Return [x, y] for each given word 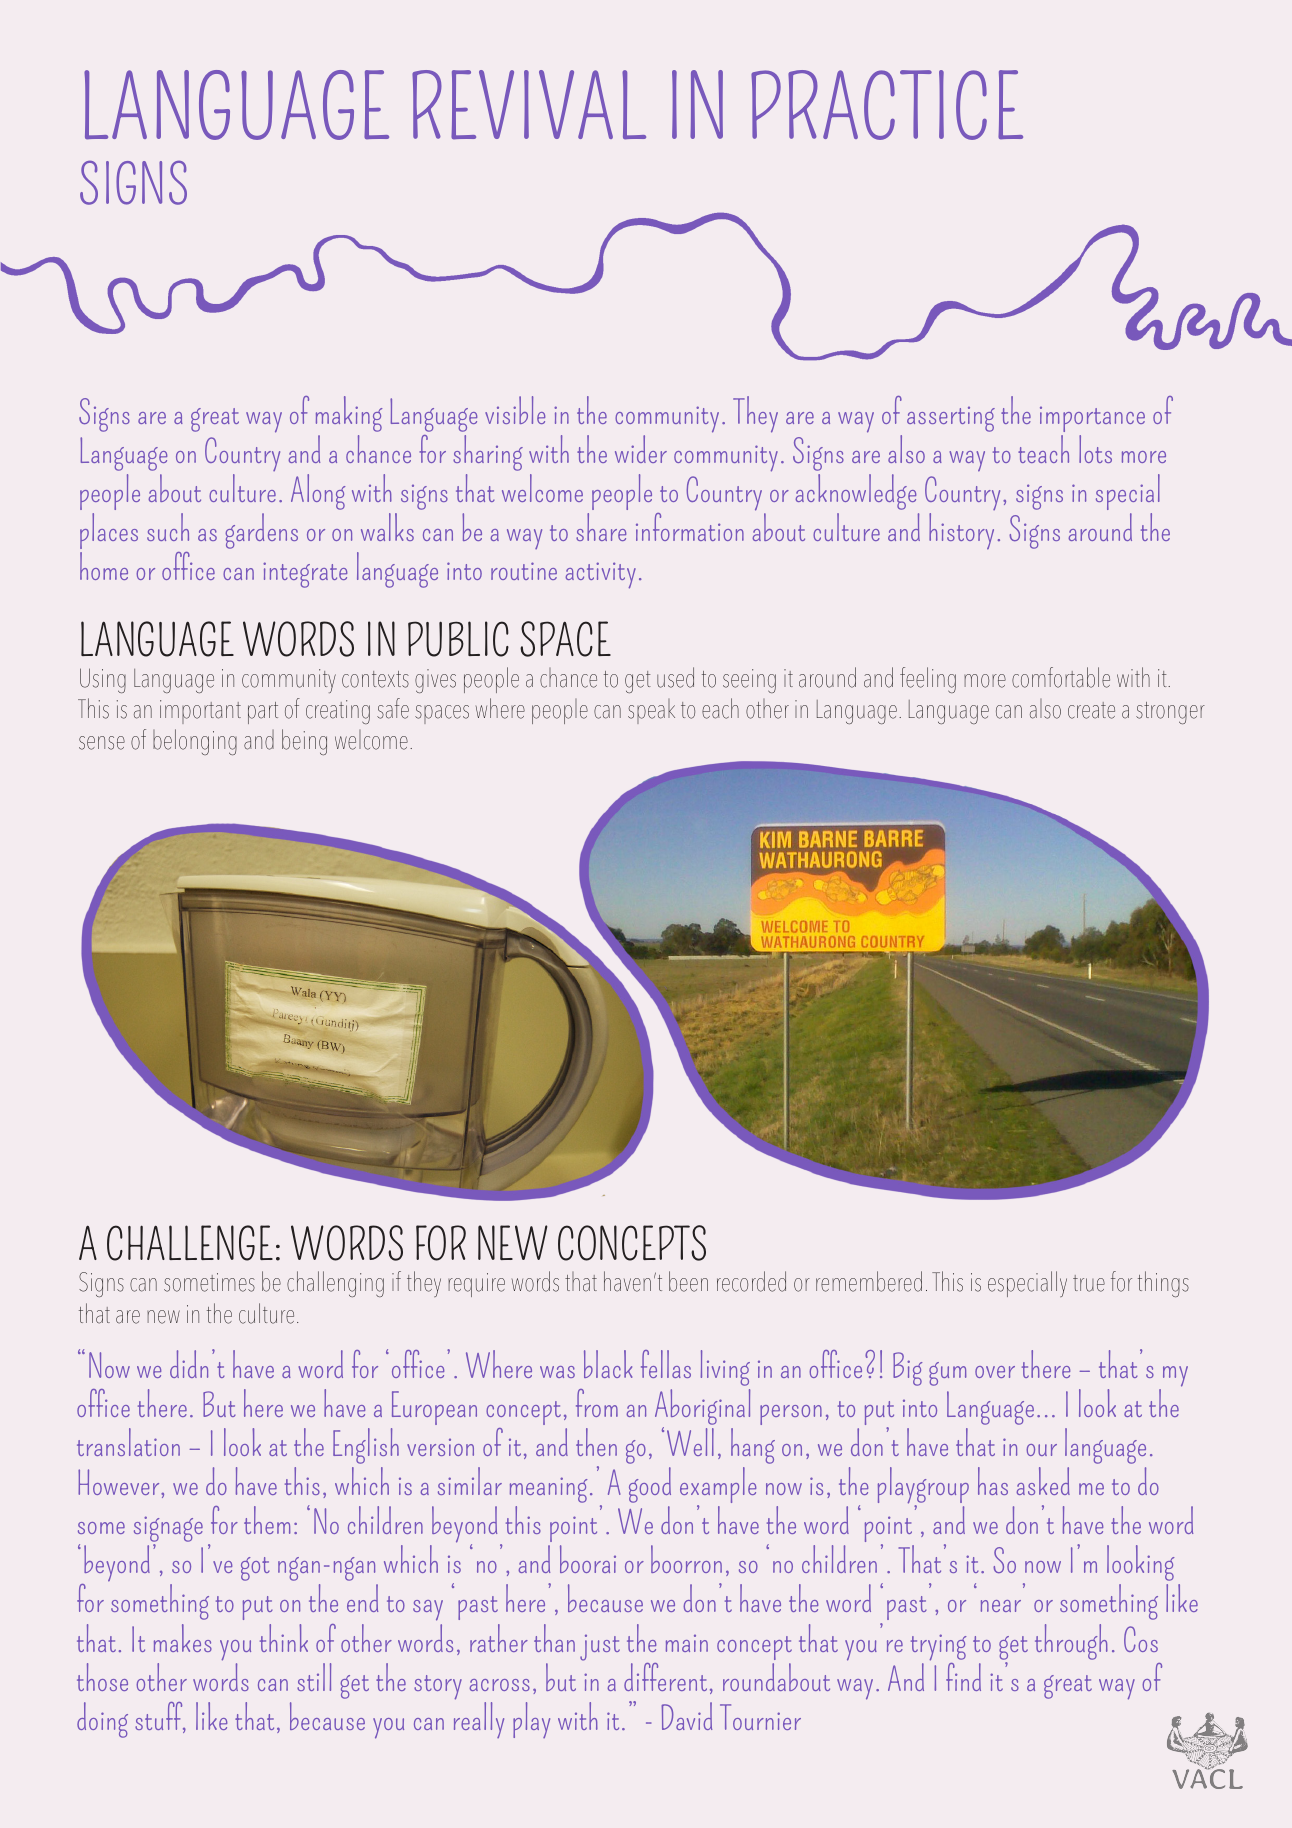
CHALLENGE [190, 1243]
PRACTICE [887, 105]
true [1089, 1283]
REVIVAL [529, 105]
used [675, 677]
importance [1092, 419]
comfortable [1061, 677]
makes [183, 1638]
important [200, 712]
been [688, 1281]
